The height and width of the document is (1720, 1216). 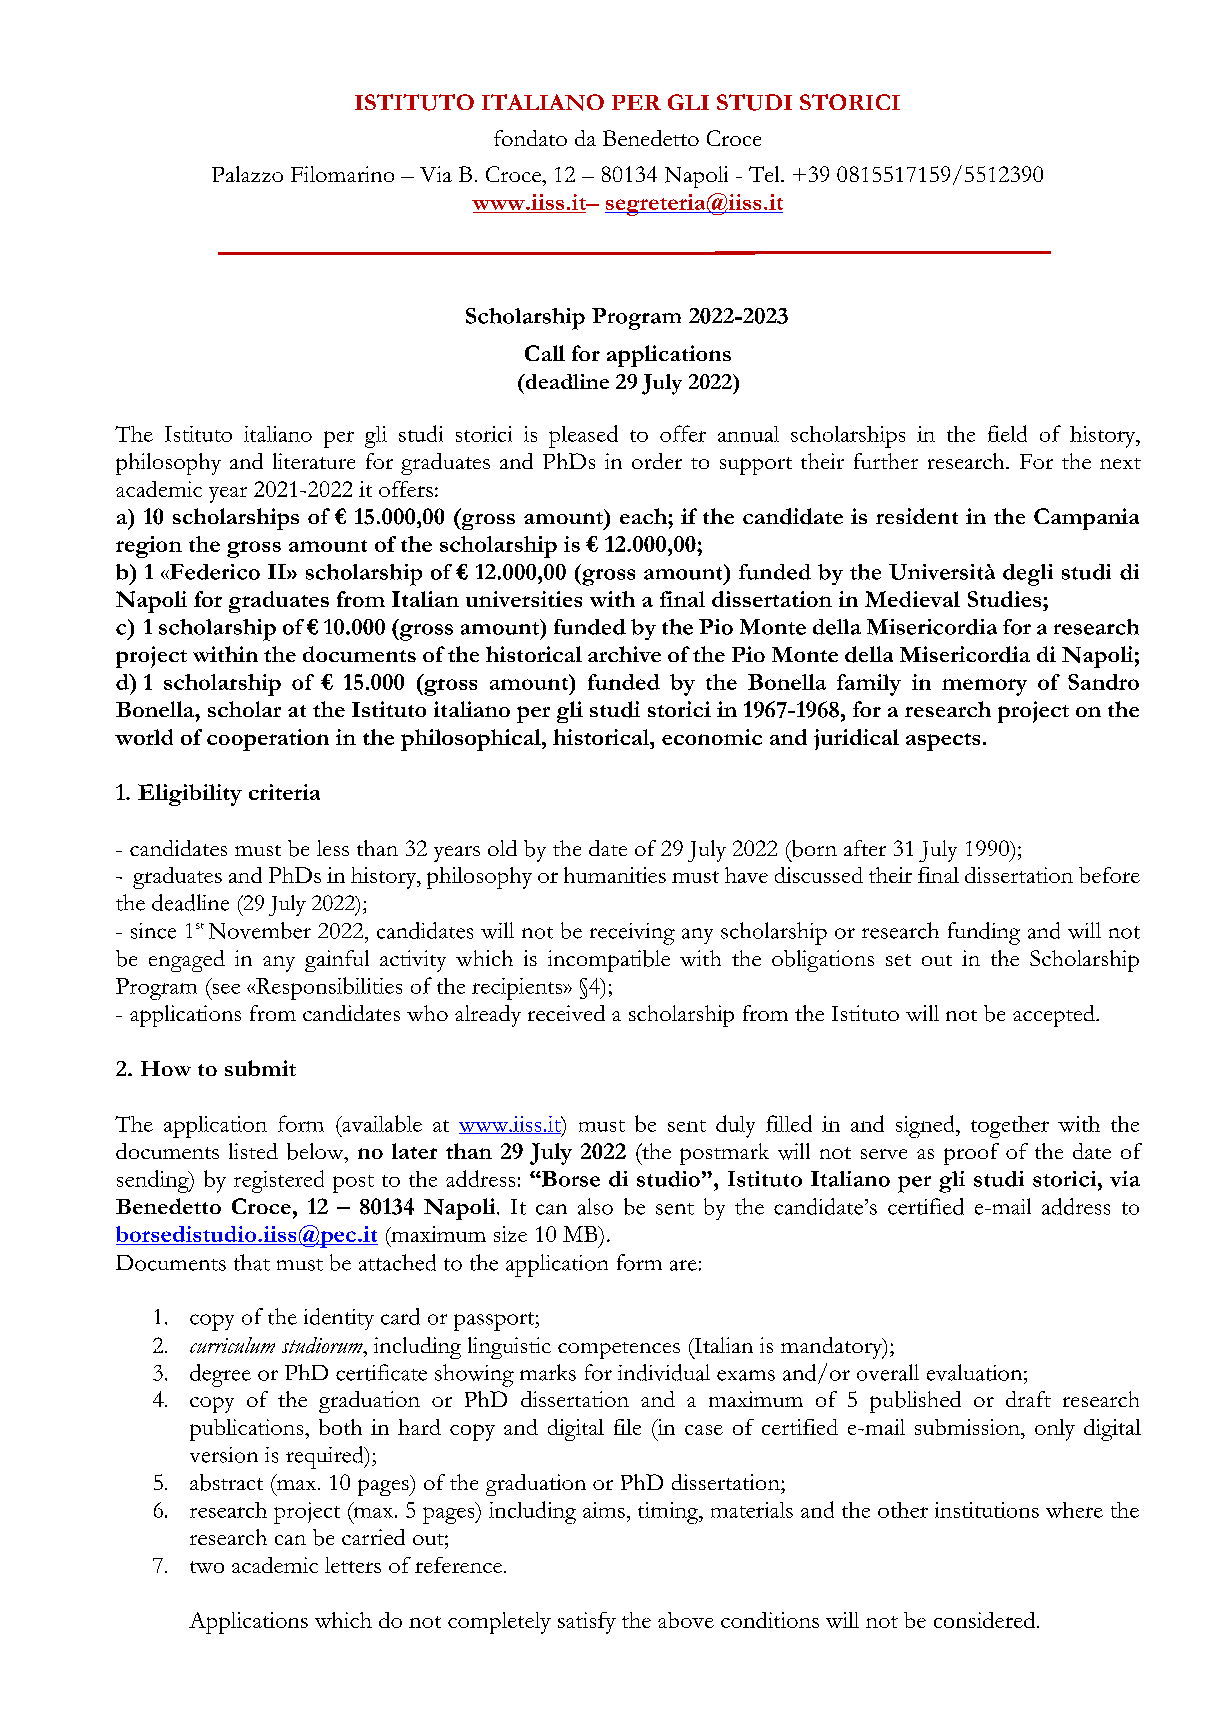 What do you see at coordinates (583, 436) in the document?
I see `pleased` at bounding box center [583, 436].
